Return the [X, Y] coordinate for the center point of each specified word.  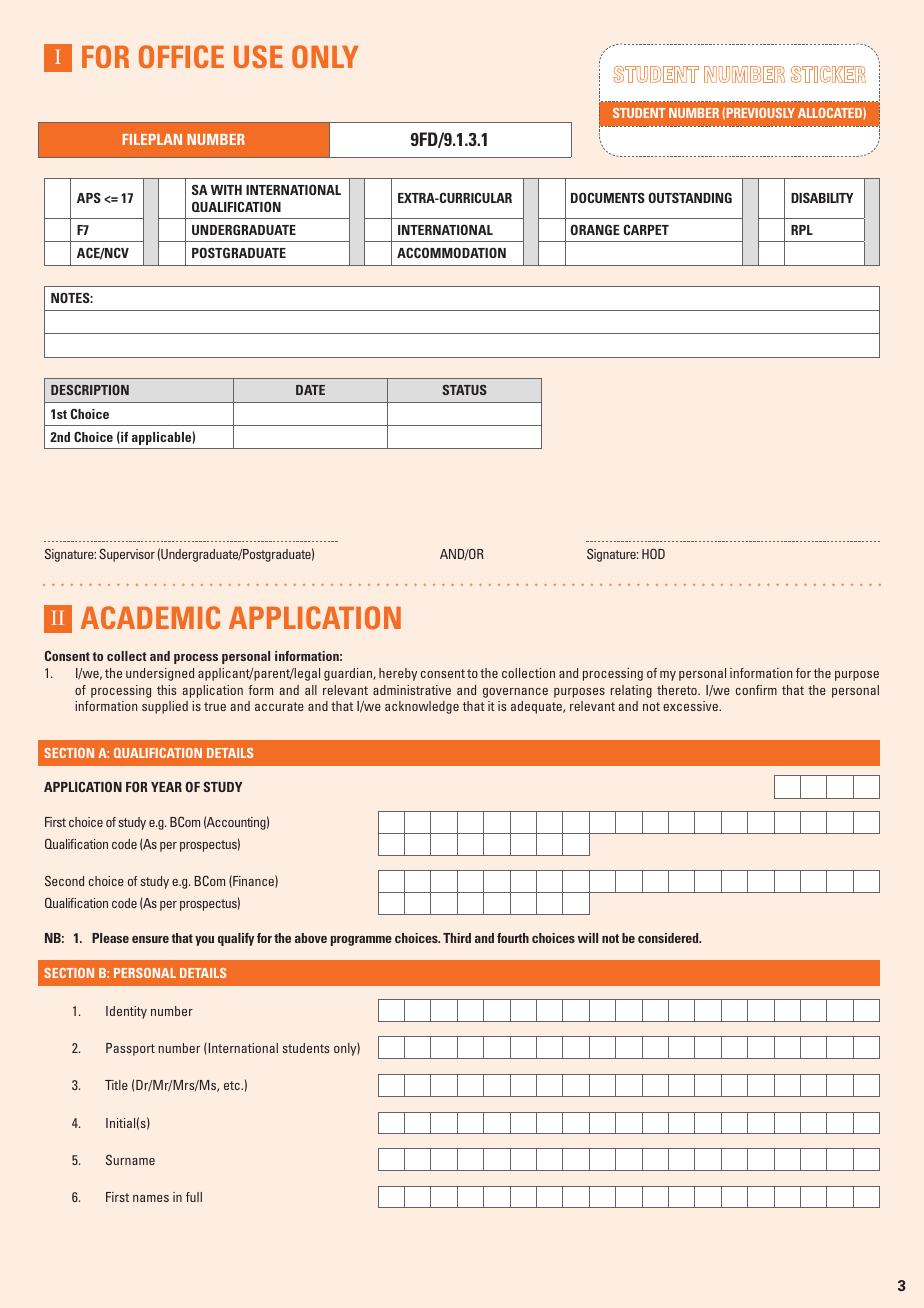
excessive [691, 706]
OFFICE [181, 56]
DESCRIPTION [90, 390]
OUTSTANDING [690, 197]
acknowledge [422, 707]
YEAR [166, 787]
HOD [653, 553]
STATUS [464, 390]
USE [258, 56]
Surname [130, 1160]
